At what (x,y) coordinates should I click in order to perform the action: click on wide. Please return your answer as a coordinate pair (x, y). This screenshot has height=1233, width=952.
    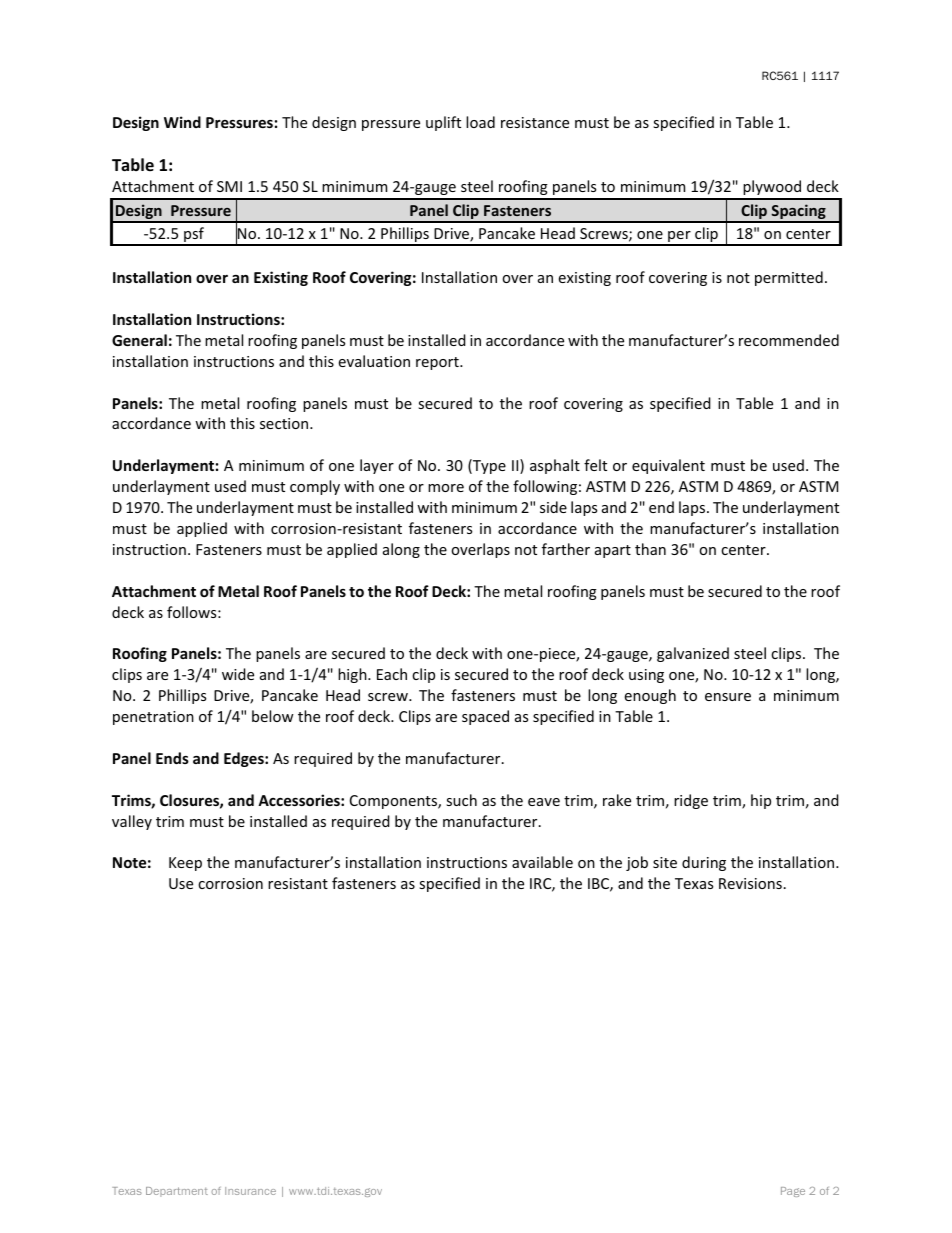
    Looking at the image, I should click on (238, 674).
